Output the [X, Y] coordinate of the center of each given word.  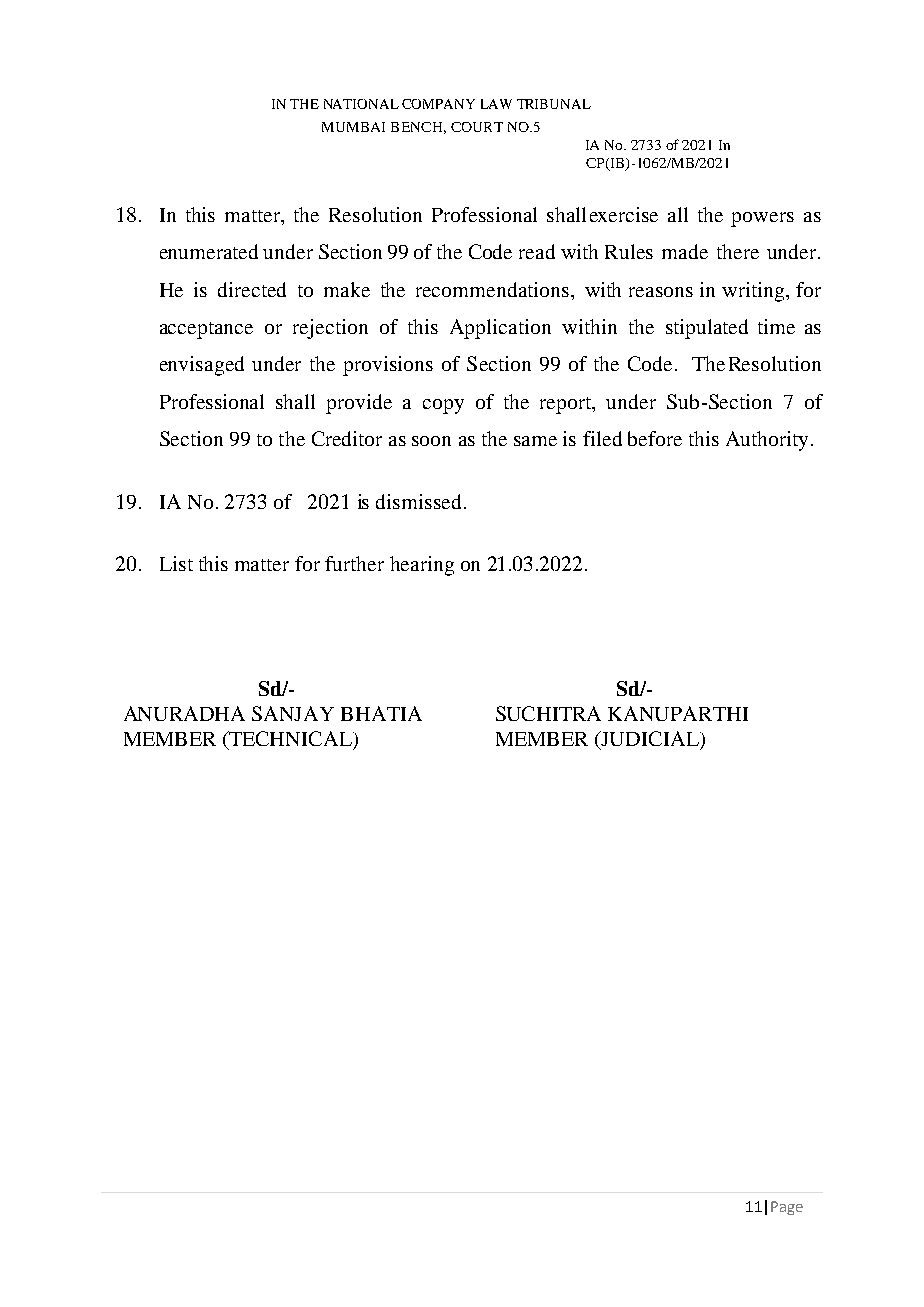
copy [443, 406]
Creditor [347, 438]
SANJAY [293, 713]
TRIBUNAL [554, 104]
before [655, 438]
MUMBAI [353, 127]
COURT [477, 127]
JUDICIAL [650, 740]
